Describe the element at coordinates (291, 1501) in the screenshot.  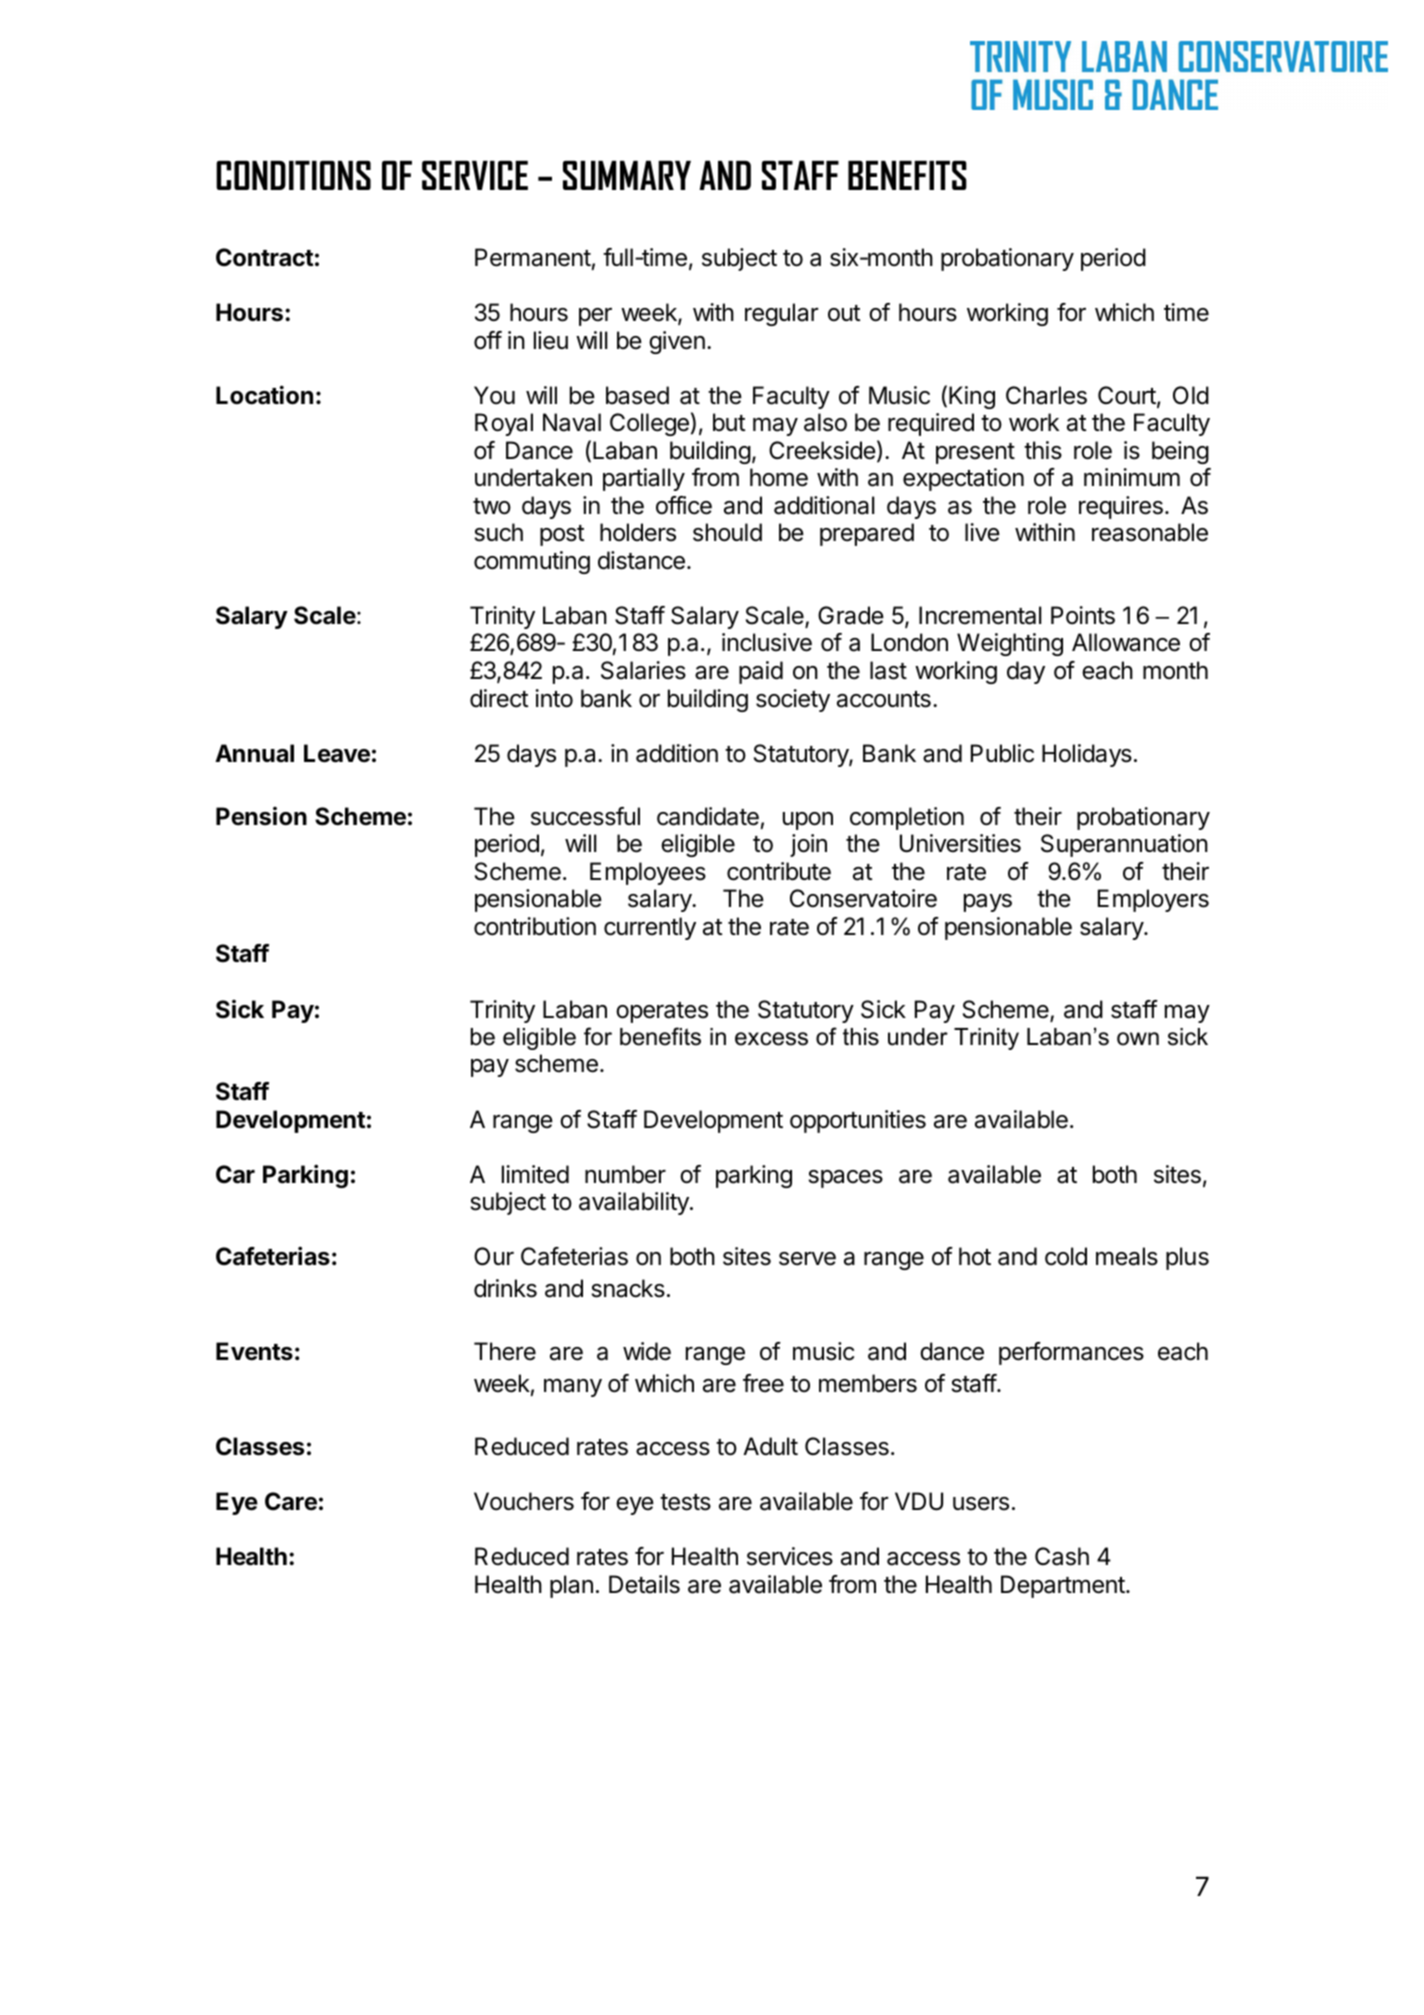
I see `Care` at that location.
